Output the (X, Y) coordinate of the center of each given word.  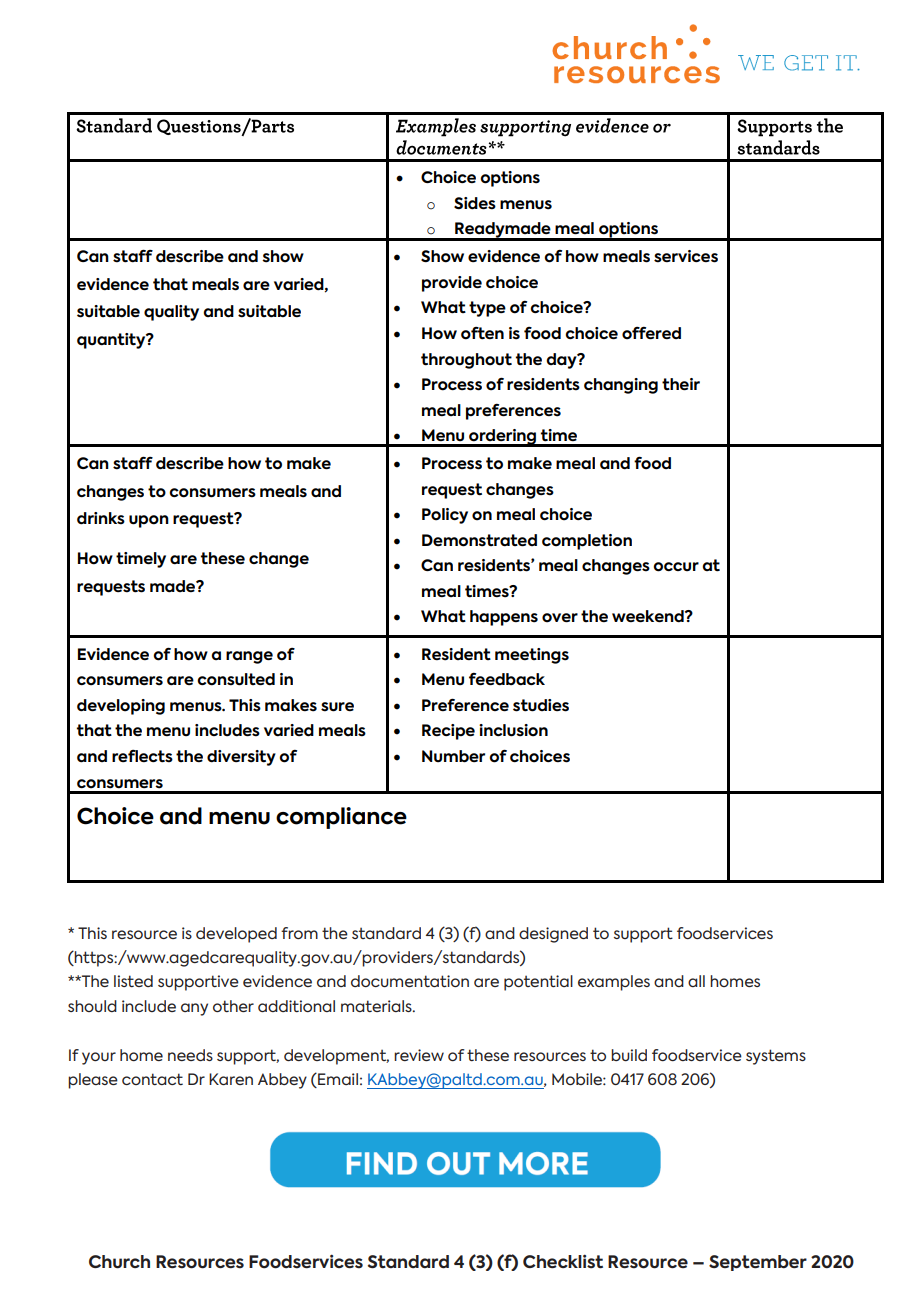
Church (119, 1262)
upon (149, 521)
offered (651, 333)
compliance (341, 818)
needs (190, 1055)
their (681, 384)
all (696, 981)
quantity (112, 341)
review (419, 1055)
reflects (142, 756)
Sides (475, 203)
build (629, 1055)
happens (504, 618)
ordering (503, 438)
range (249, 657)
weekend (649, 616)
